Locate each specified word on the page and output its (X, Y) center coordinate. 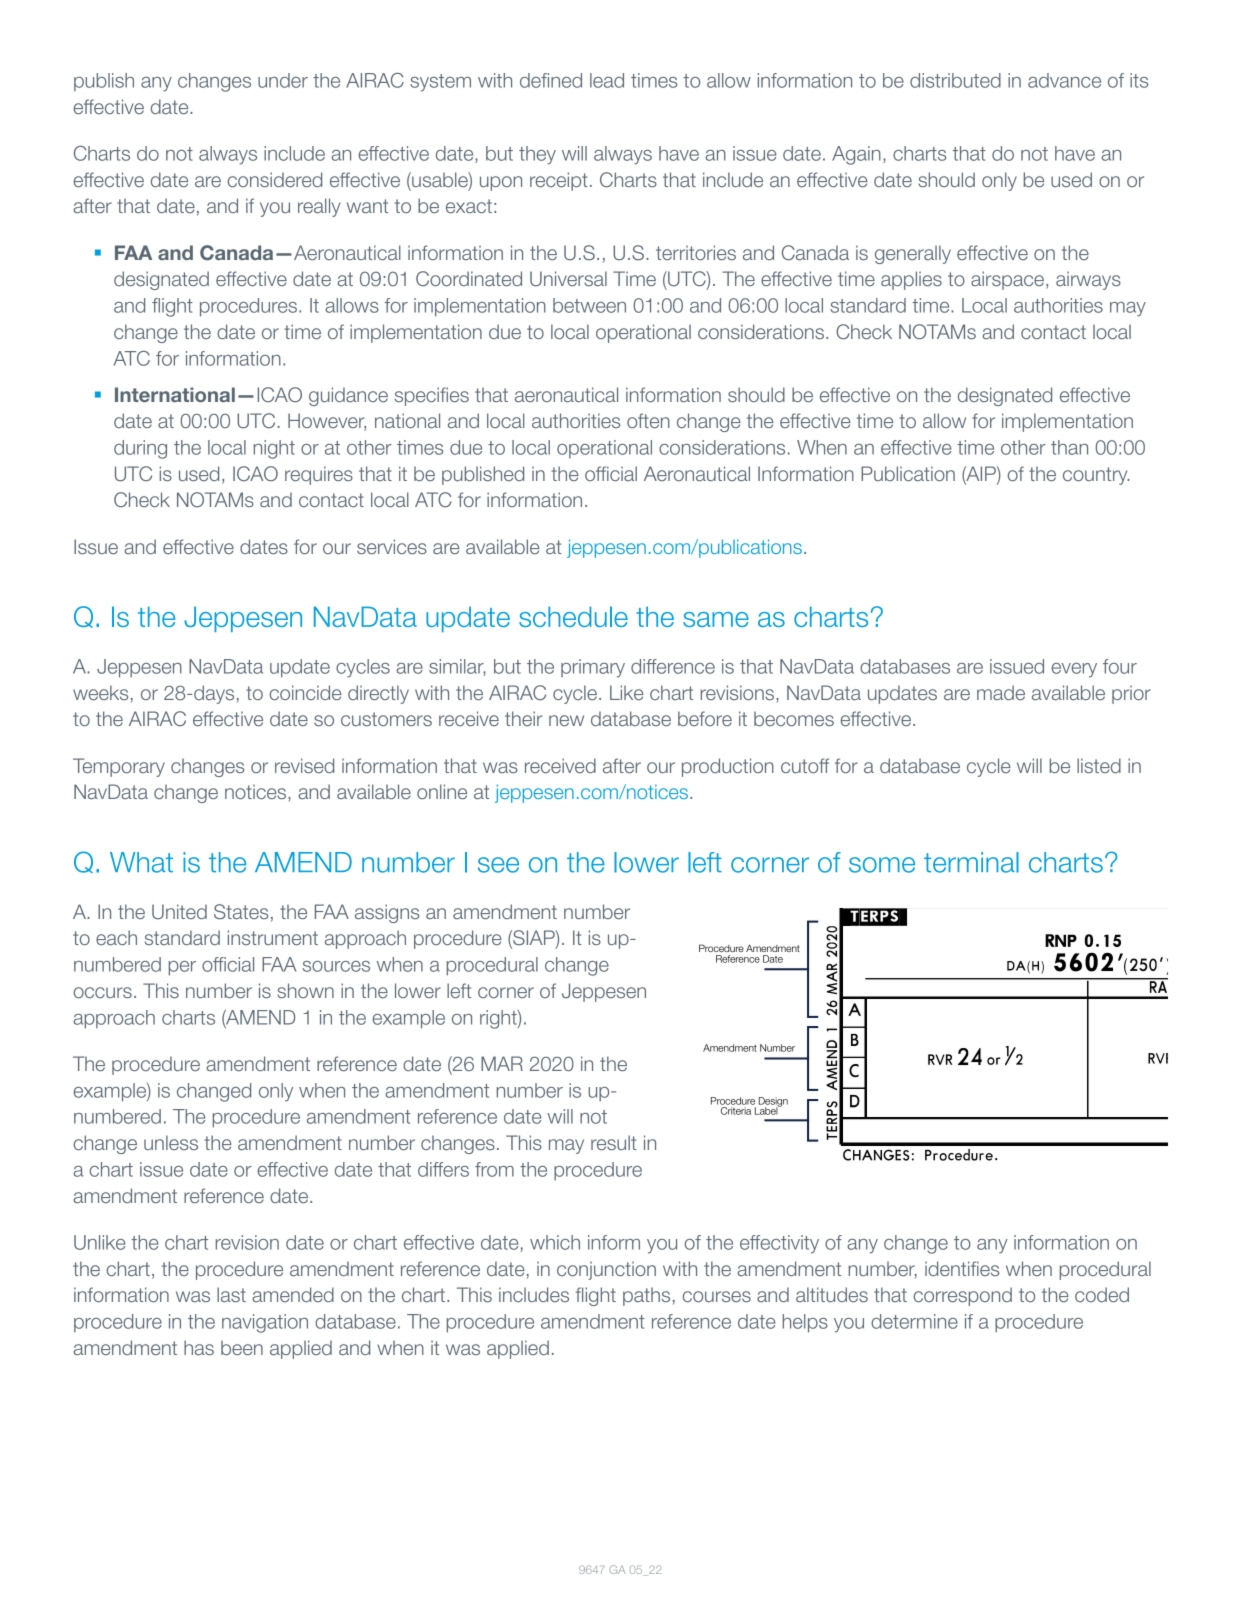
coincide (306, 692)
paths (646, 1296)
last (231, 1294)
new (566, 720)
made (1001, 692)
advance (1064, 80)
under (283, 80)
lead (607, 80)
